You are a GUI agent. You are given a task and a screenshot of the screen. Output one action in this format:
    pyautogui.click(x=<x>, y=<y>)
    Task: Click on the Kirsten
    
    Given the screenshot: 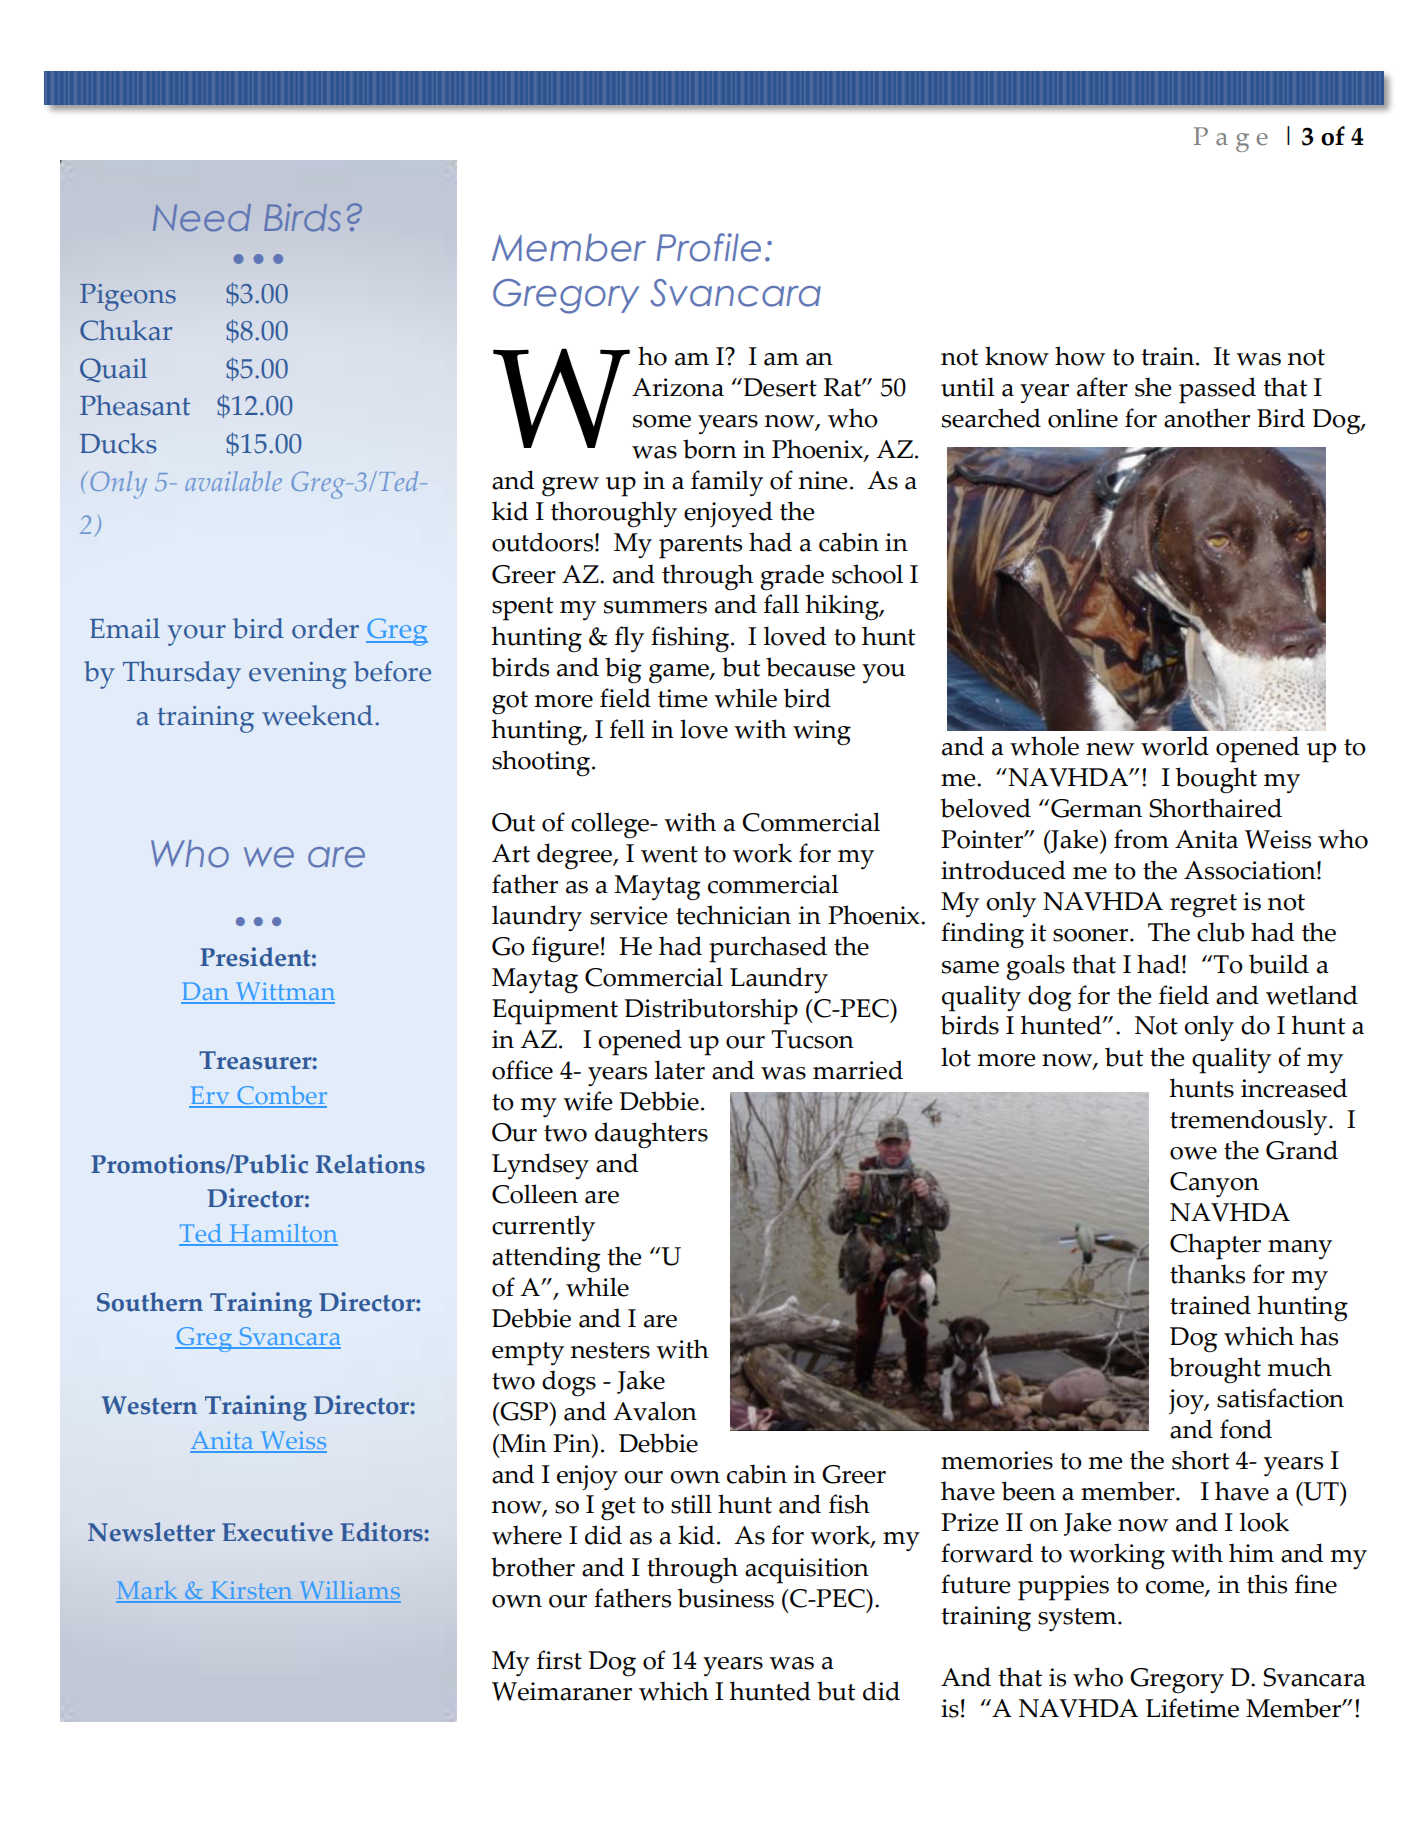 What is the action you would take?
    pyautogui.click(x=251, y=1592)
